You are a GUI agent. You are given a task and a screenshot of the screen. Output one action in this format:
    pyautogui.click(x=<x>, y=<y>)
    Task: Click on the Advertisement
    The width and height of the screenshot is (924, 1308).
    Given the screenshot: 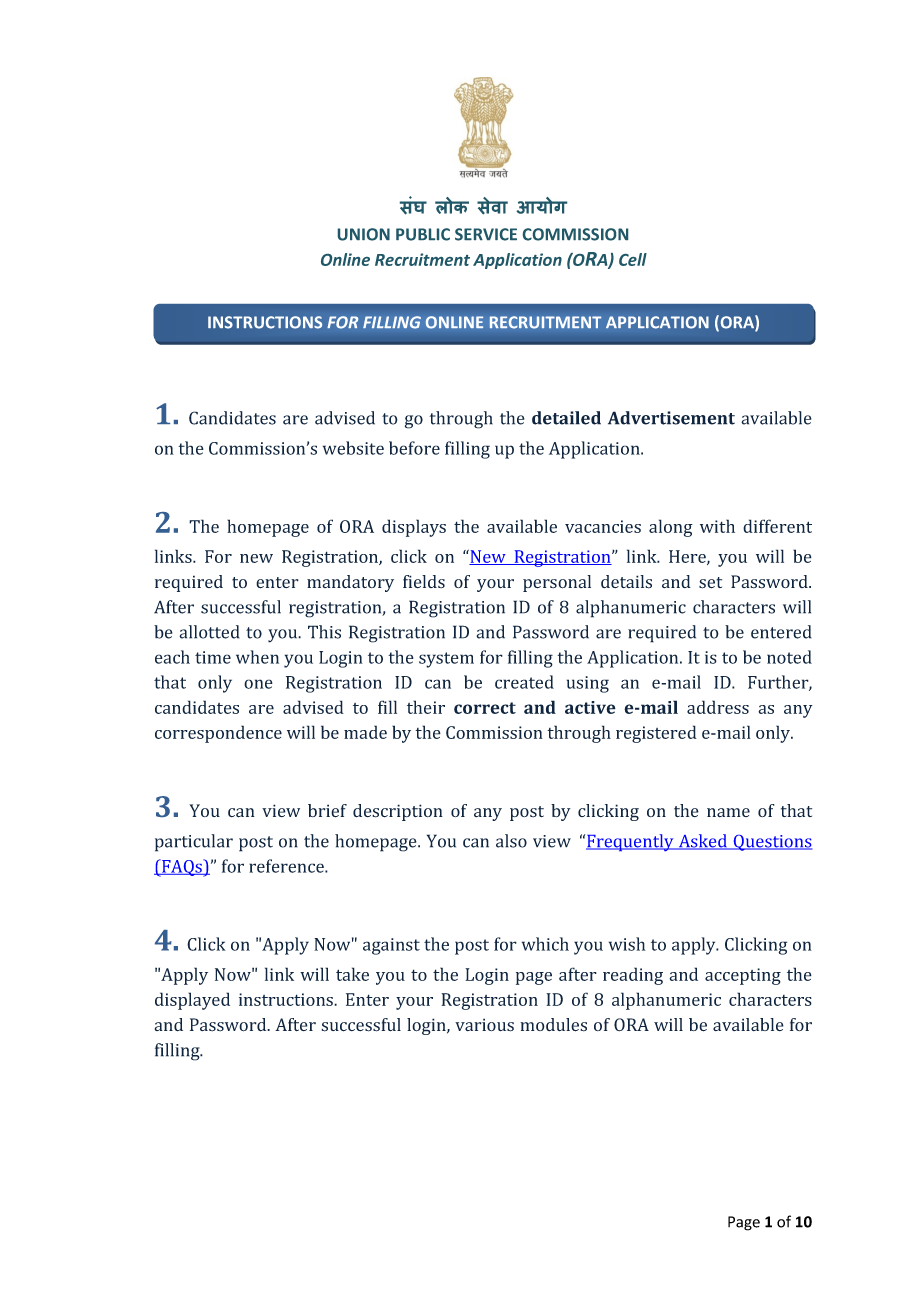 What is the action you would take?
    pyautogui.click(x=671, y=418)
